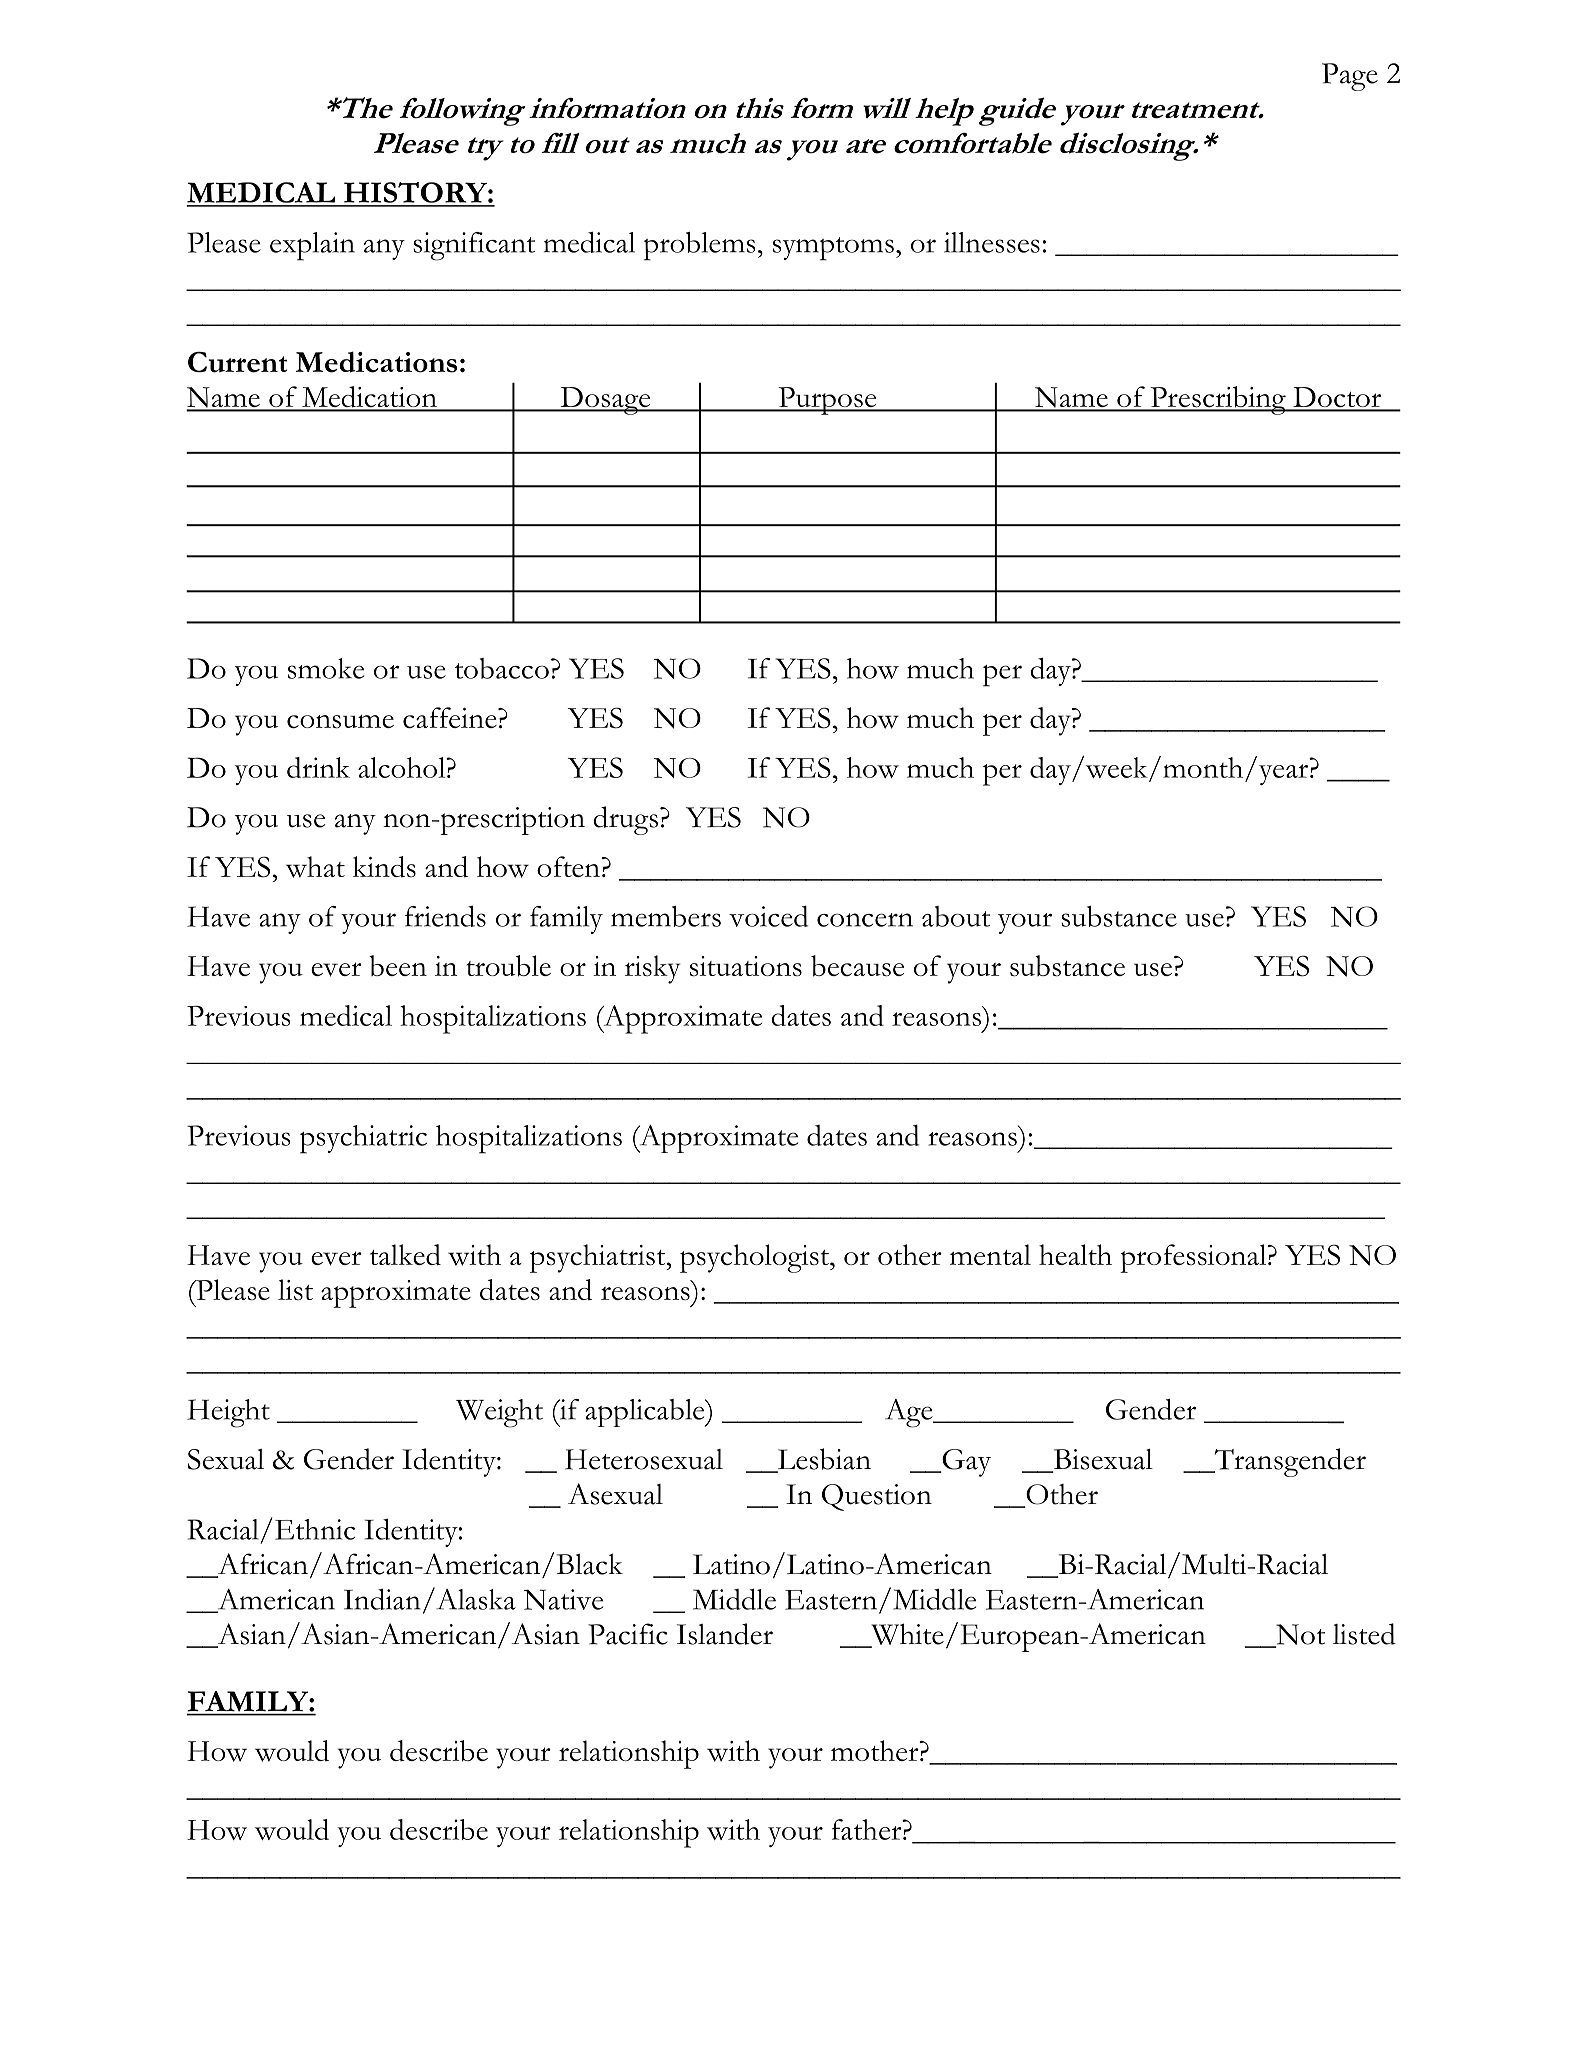 The image size is (1587, 2054). Describe the element at coordinates (725, 1634) in the image. I see `Islander` at that location.
